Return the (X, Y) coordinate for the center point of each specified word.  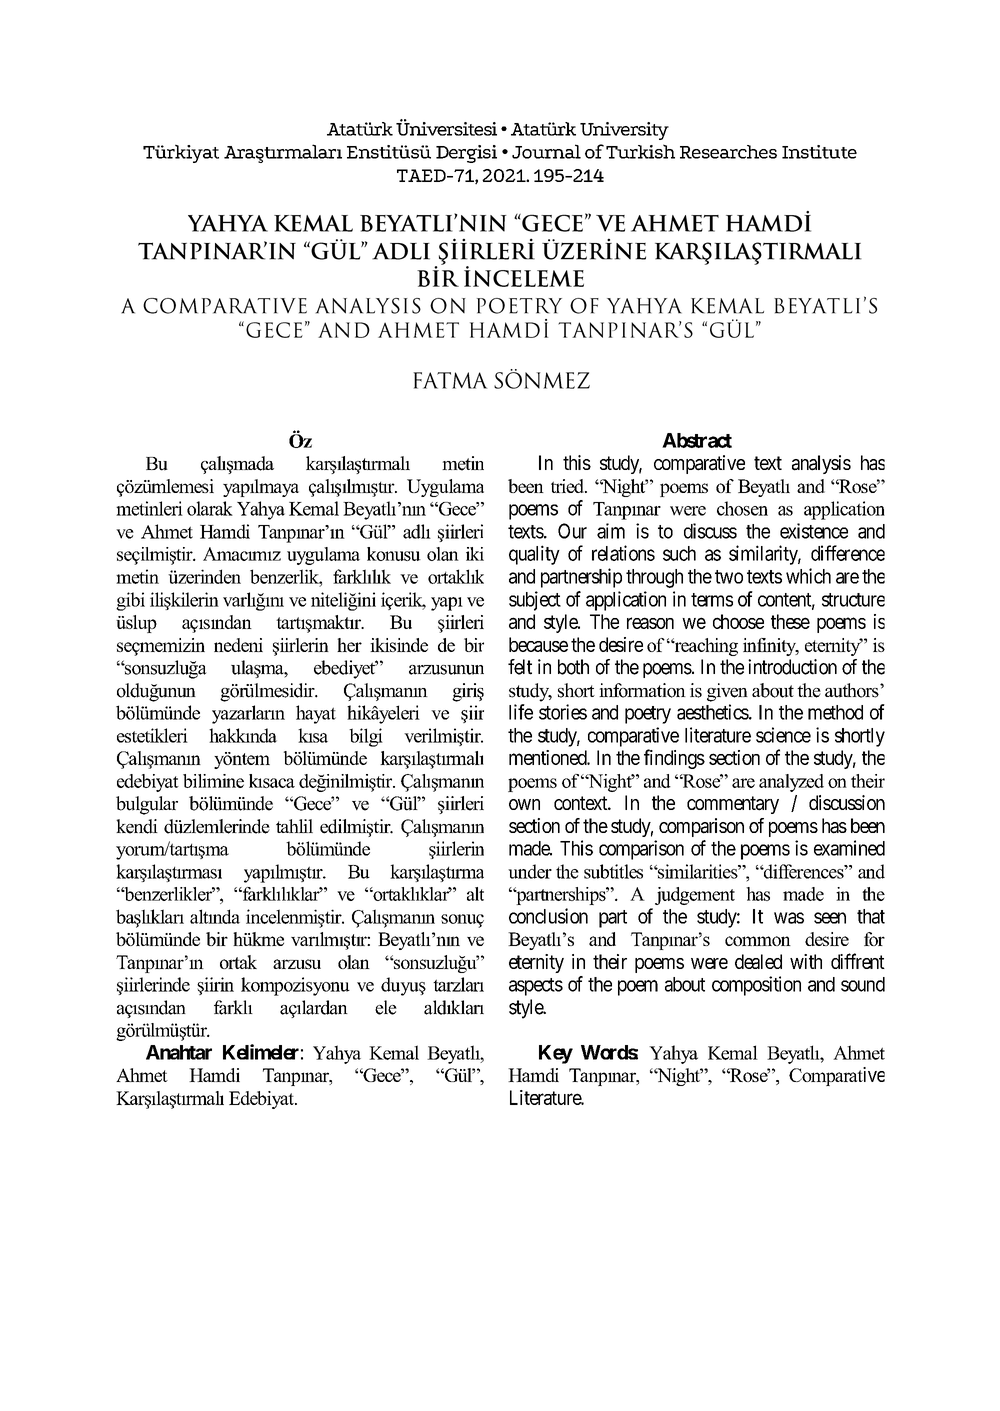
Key (556, 1054)
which (808, 576)
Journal (546, 151)
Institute (819, 152)
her (349, 645)
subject (535, 601)
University (624, 131)
